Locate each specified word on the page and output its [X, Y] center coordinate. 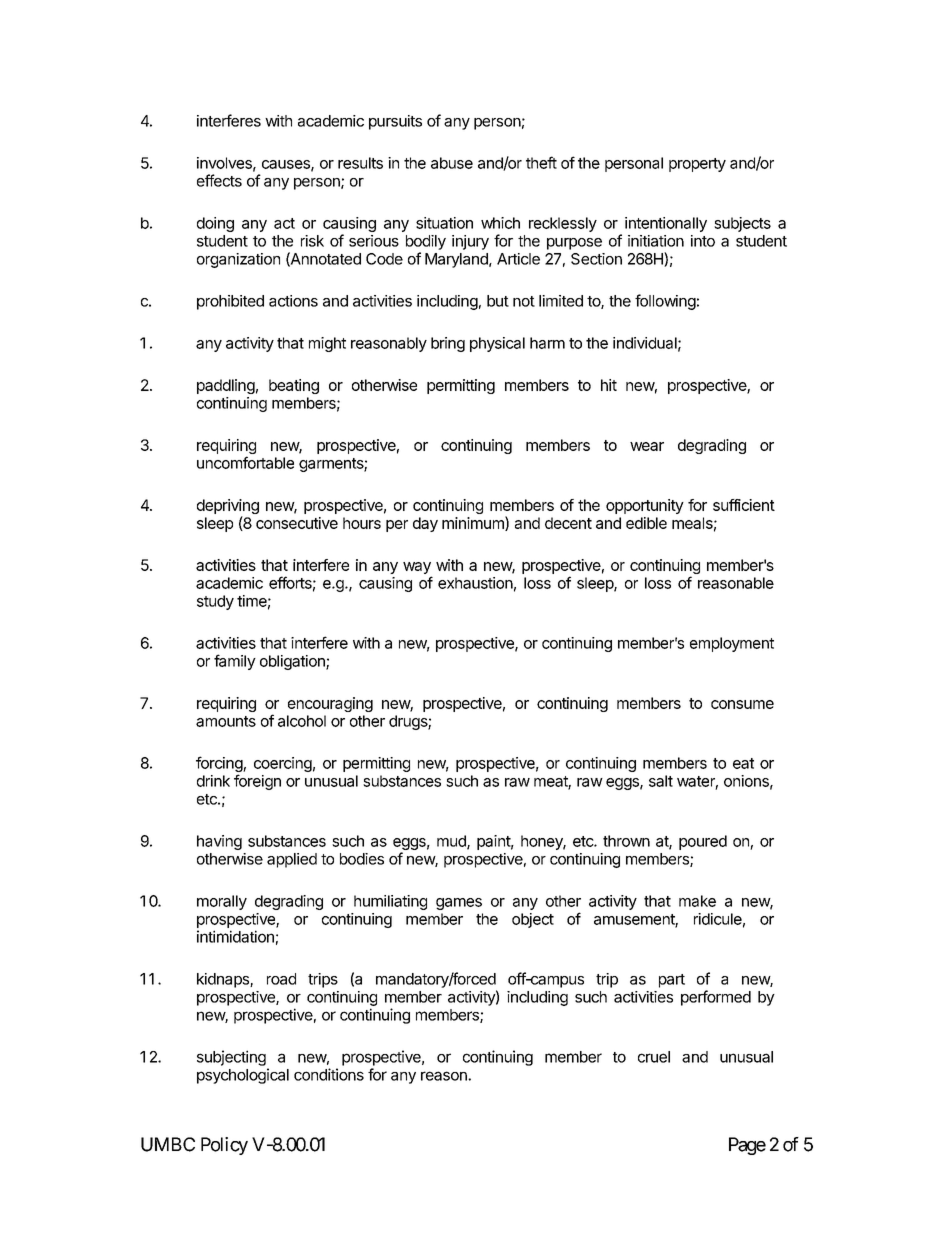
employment [732, 644]
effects [219, 180]
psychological [243, 1076]
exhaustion [475, 583]
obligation [293, 662]
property [697, 165]
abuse [452, 163]
